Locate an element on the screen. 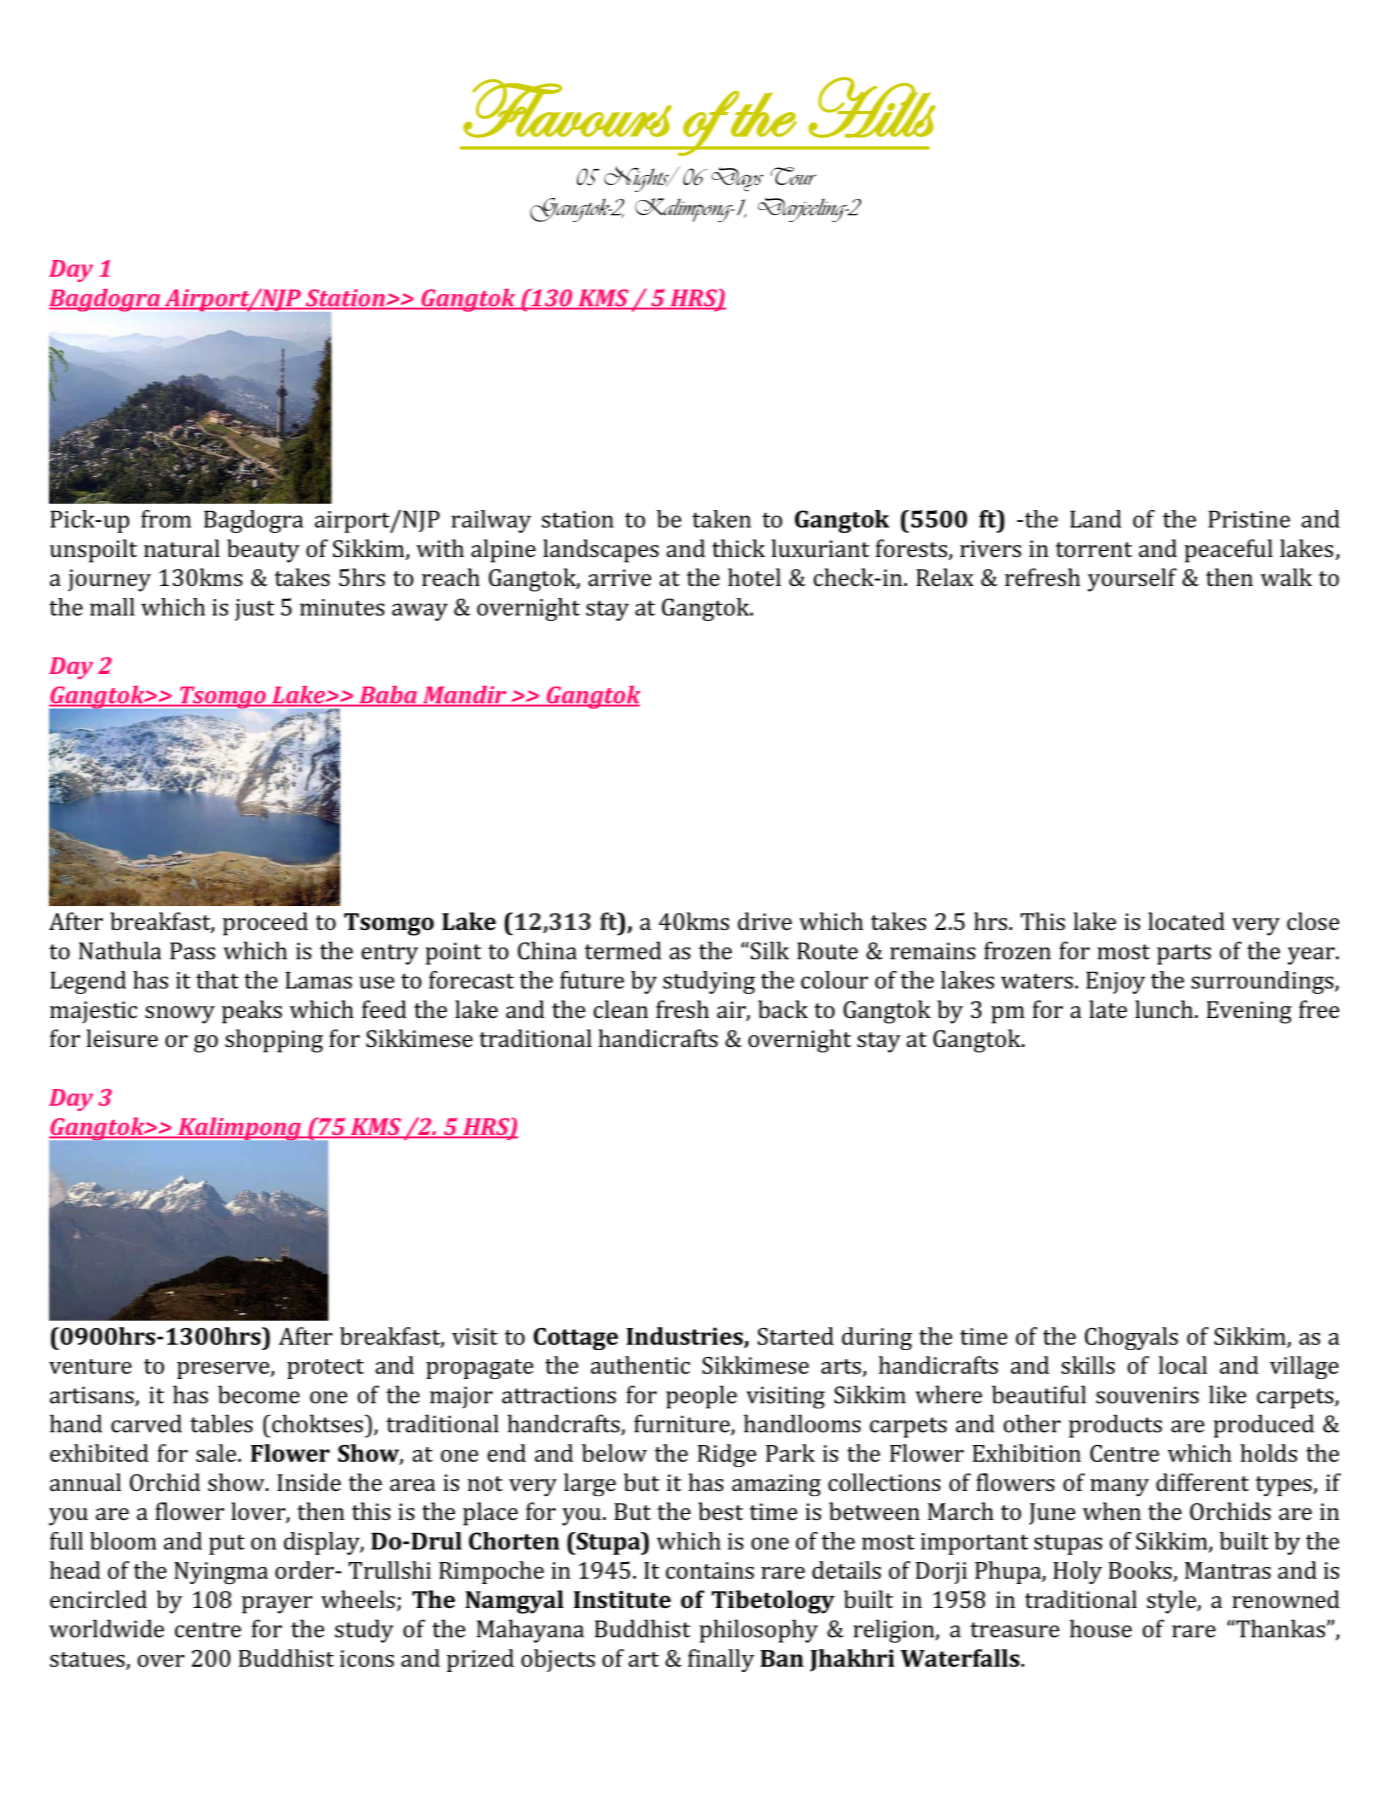 The width and height of the screenshot is (1389, 1798). Flavours is located at coordinates (567, 108).
